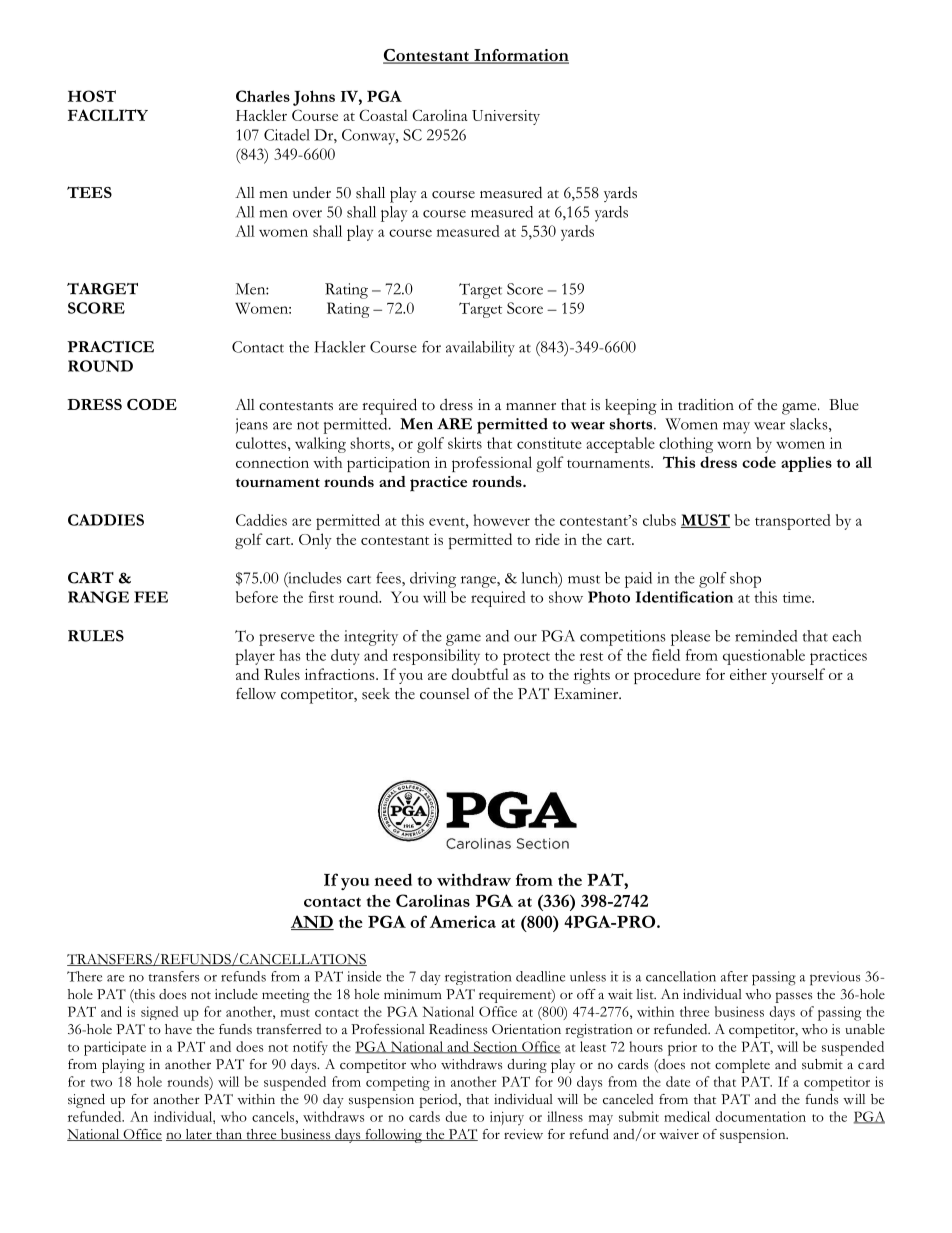 This screenshot has height=1233, width=952. What do you see at coordinates (734, 976) in the screenshot?
I see `after` at bounding box center [734, 976].
